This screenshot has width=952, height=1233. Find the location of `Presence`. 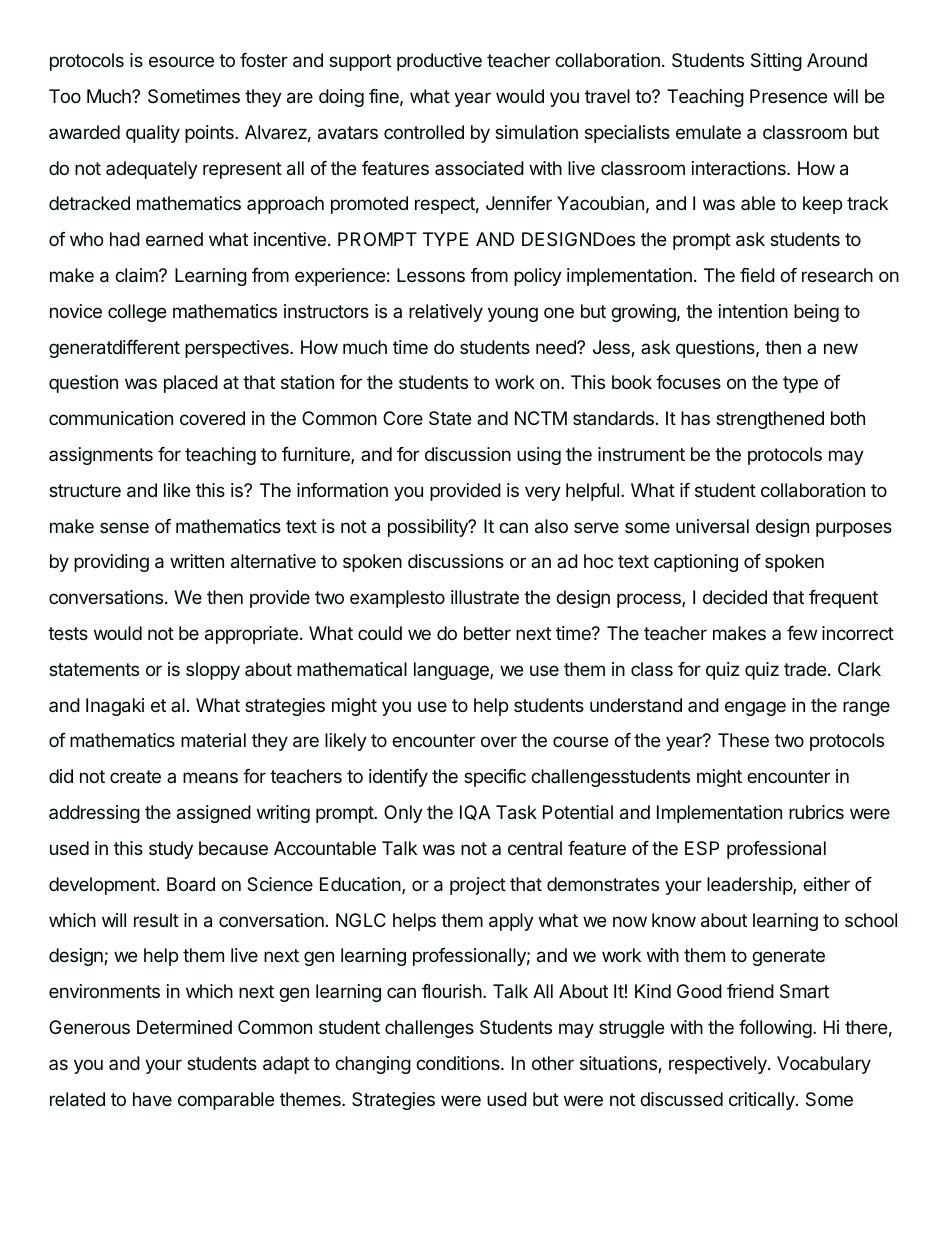

Presence is located at coordinates (788, 96).
